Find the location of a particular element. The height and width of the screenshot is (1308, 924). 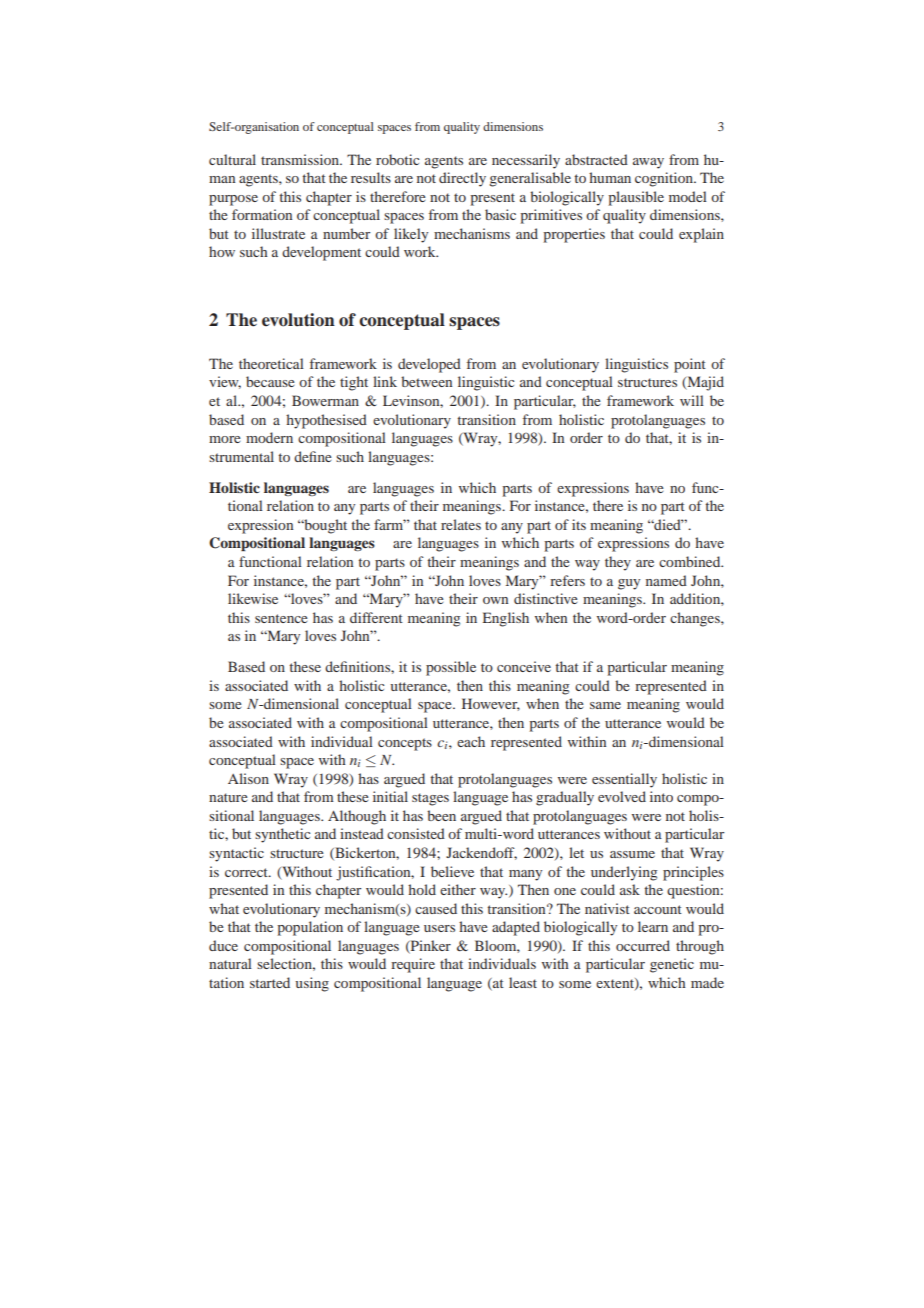

Alison is located at coordinates (248, 778).
